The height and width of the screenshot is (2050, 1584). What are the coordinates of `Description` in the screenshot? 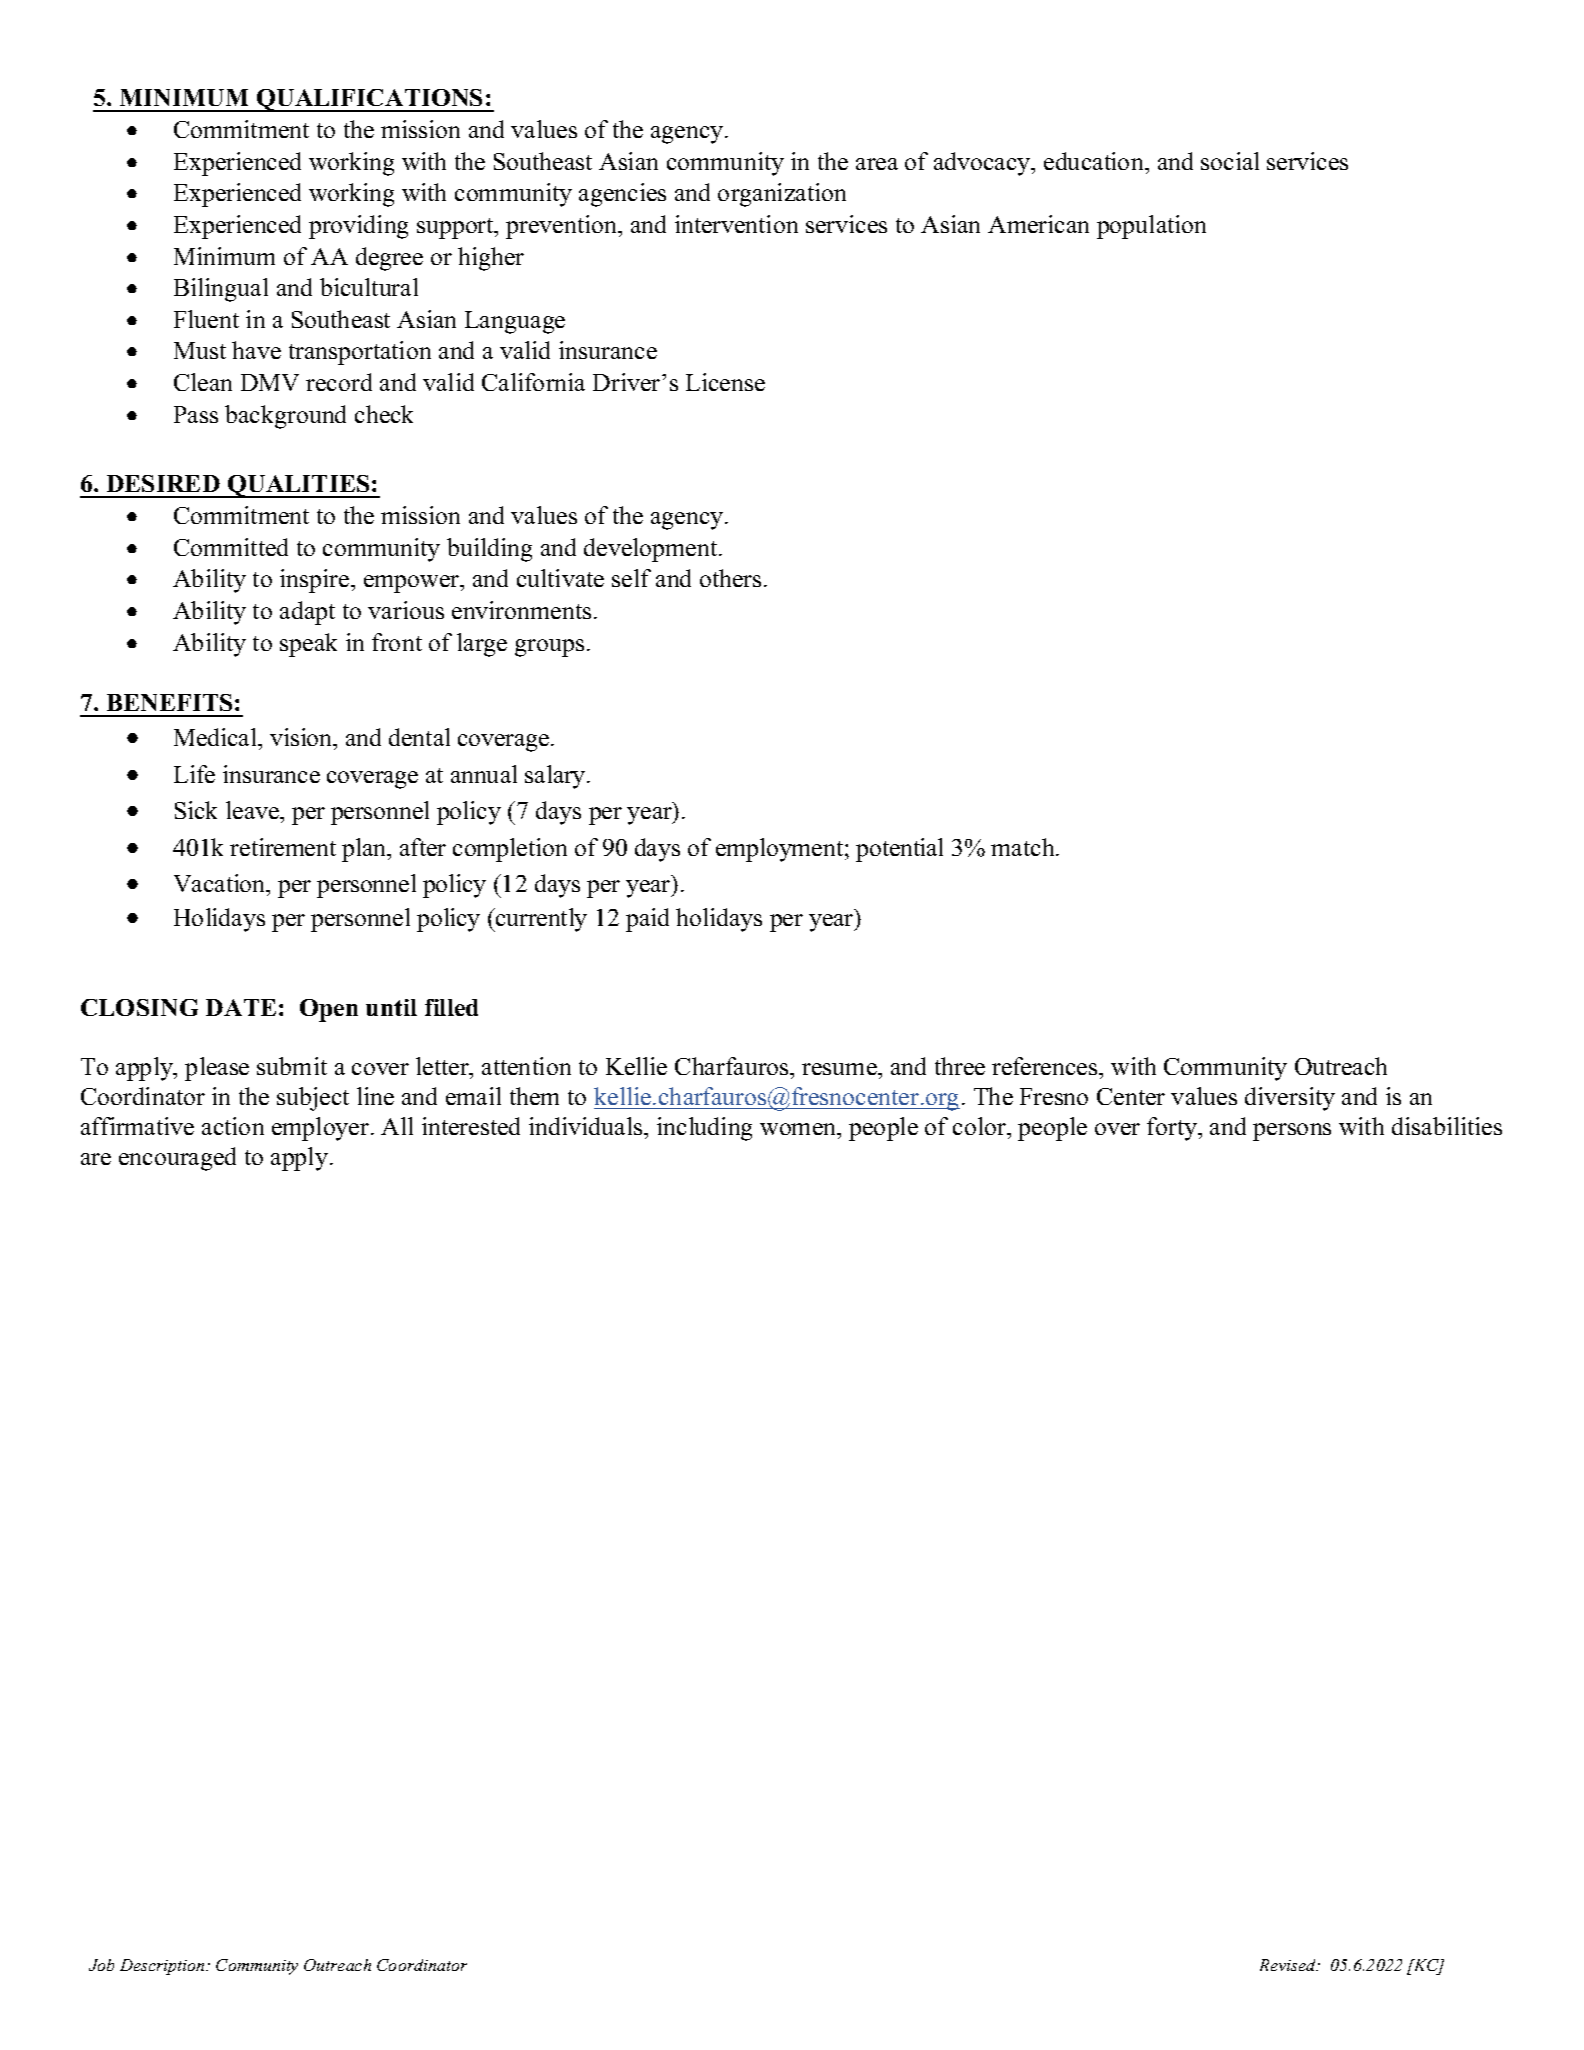 It's located at (163, 1967).
